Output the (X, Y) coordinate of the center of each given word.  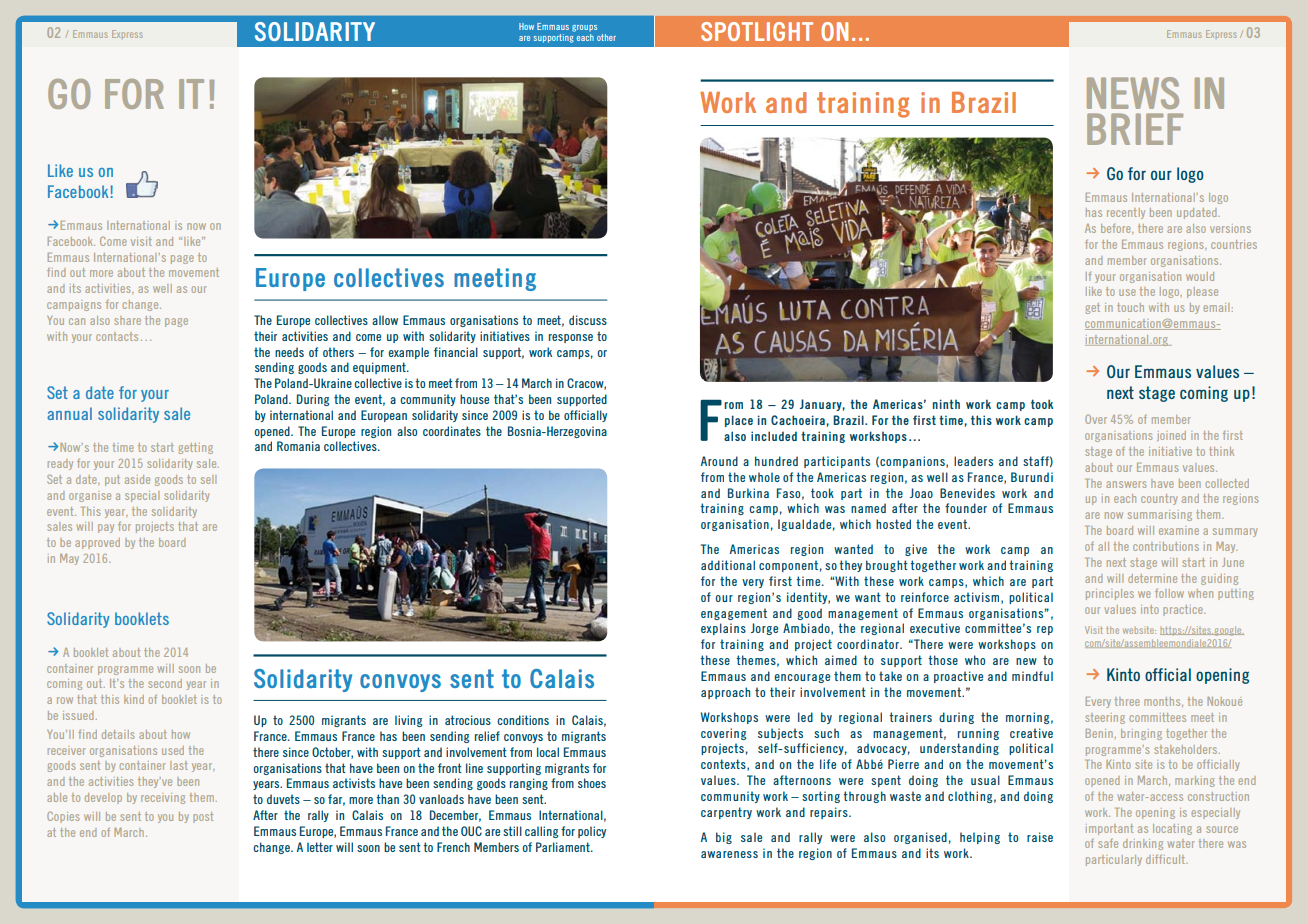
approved (97, 543)
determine (1152, 578)
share (127, 320)
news (1133, 93)
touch (1130, 307)
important (1109, 829)
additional (728, 565)
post (203, 817)
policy (592, 832)
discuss (588, 320)
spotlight (757, 31)
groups (584, 28)
